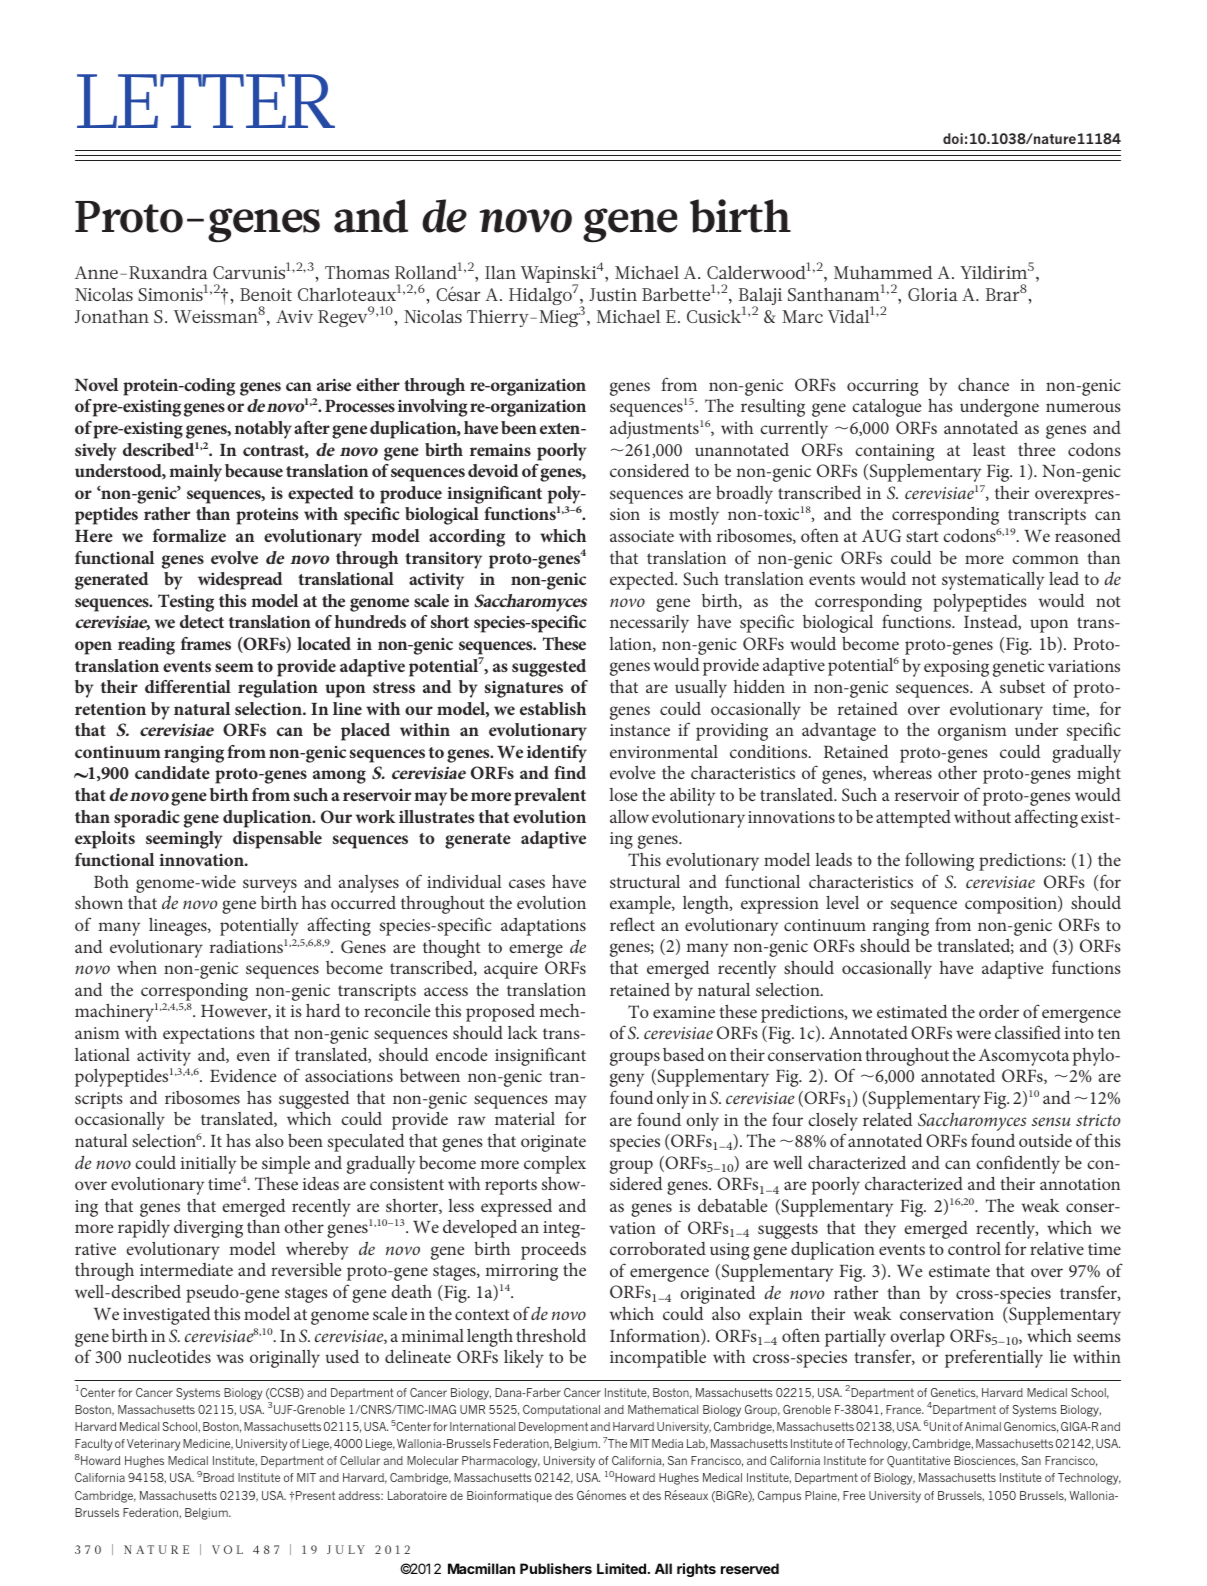 This page has width=1207, height=1586. What do you see at coordinates (629, 816) in the page?
I see `allow` at bounding box center [629, 816].
